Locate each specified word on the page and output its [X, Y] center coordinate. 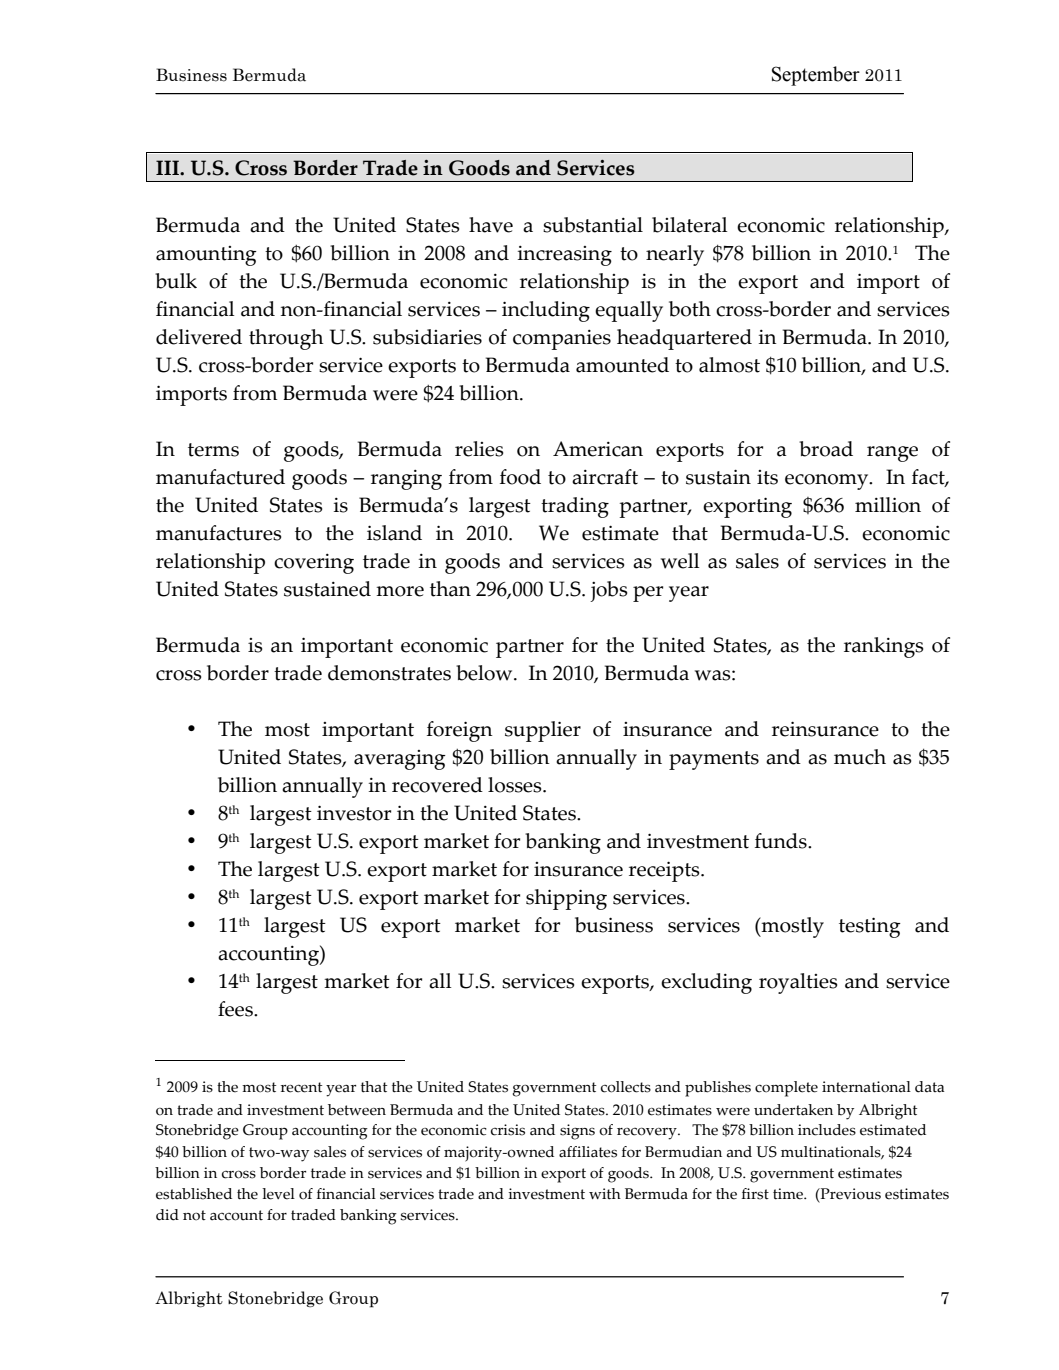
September [816, 76]
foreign [460, 731]
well [680, 561]
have [491, 225]
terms [213, 450]
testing [870, 927]
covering [314, 564]
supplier [543, 731]
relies [479, 449]
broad [826, 449]
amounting [206, 256]
